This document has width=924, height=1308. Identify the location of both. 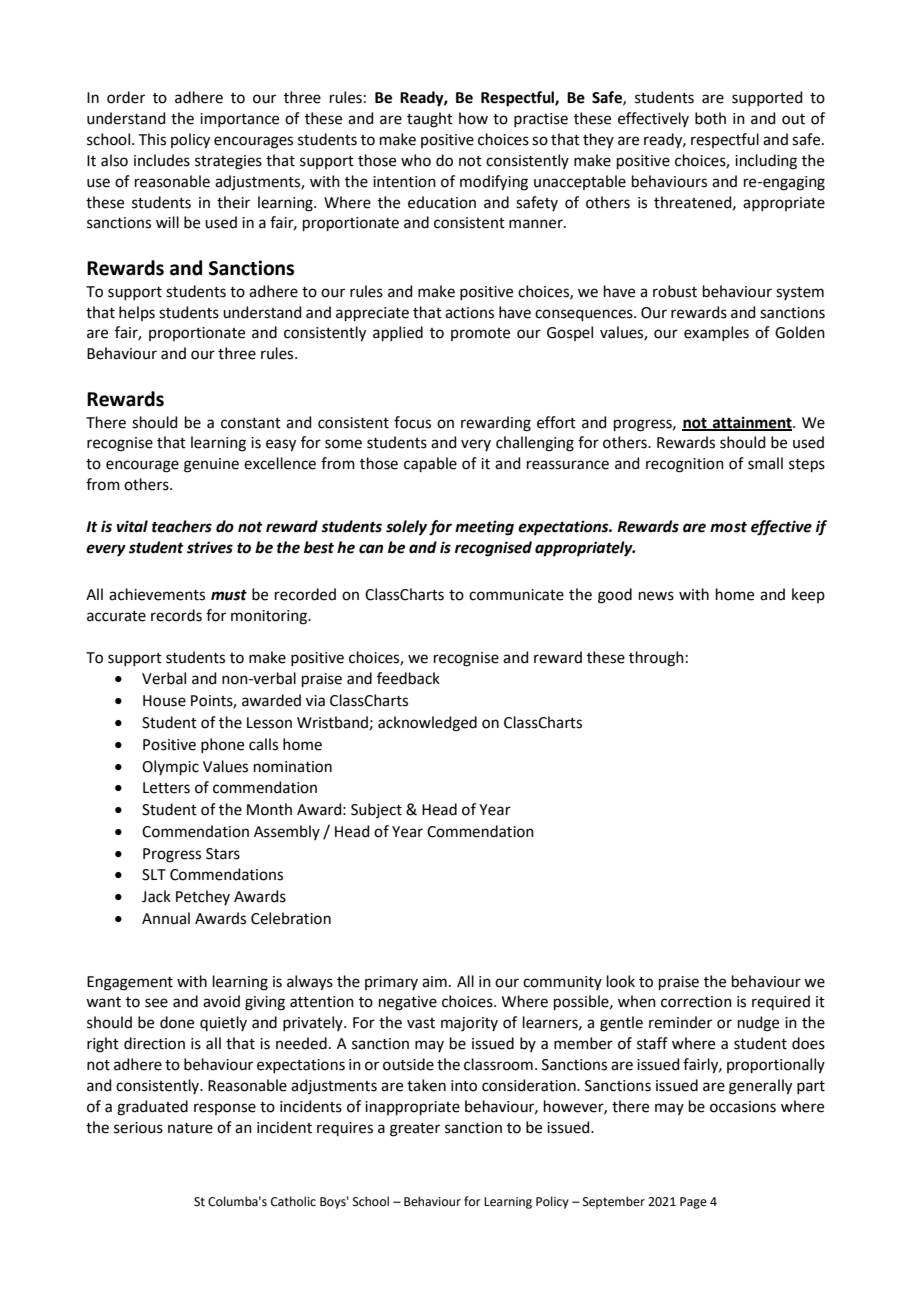
(710, 118).
